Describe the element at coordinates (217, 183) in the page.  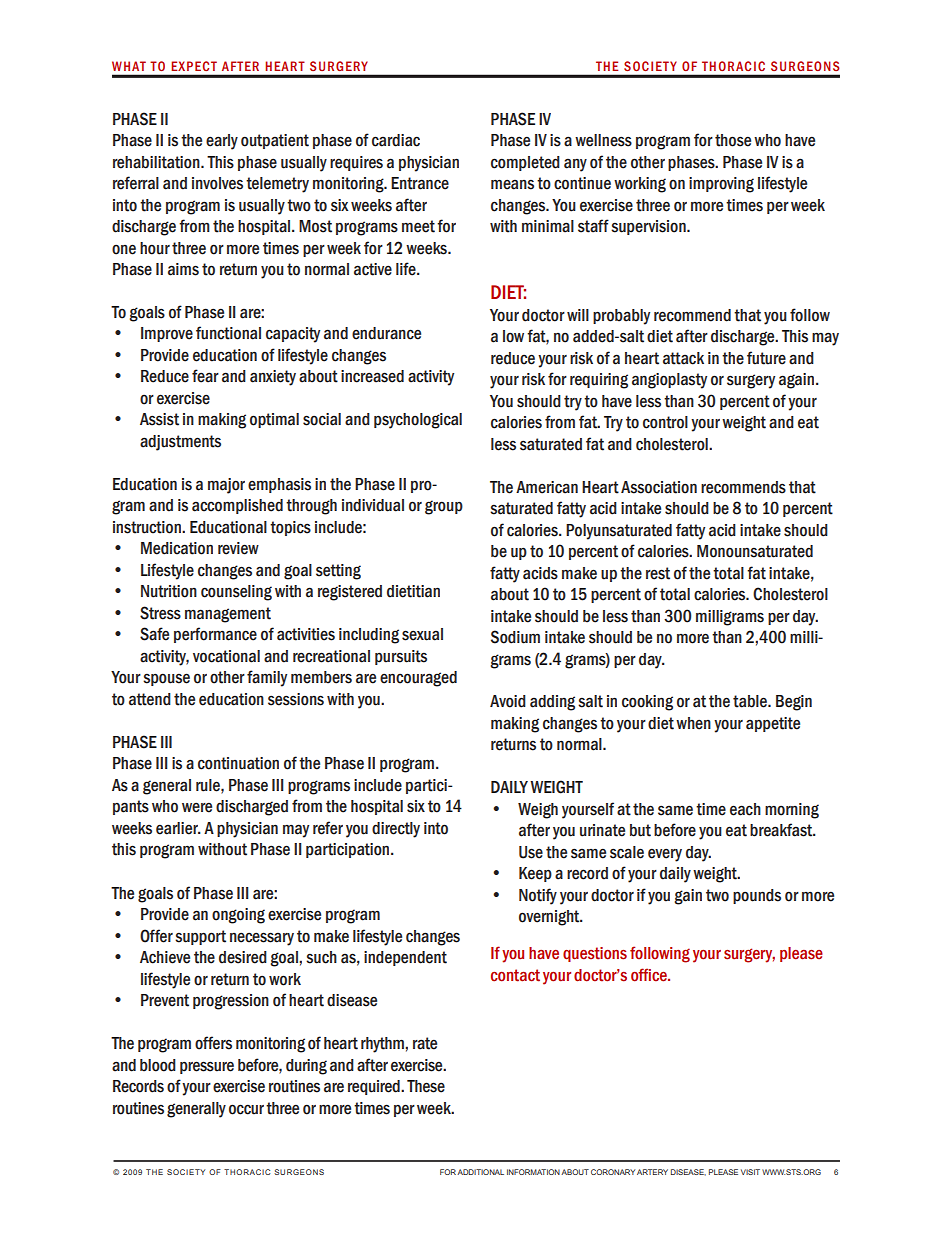
I see `involves` at that location.
